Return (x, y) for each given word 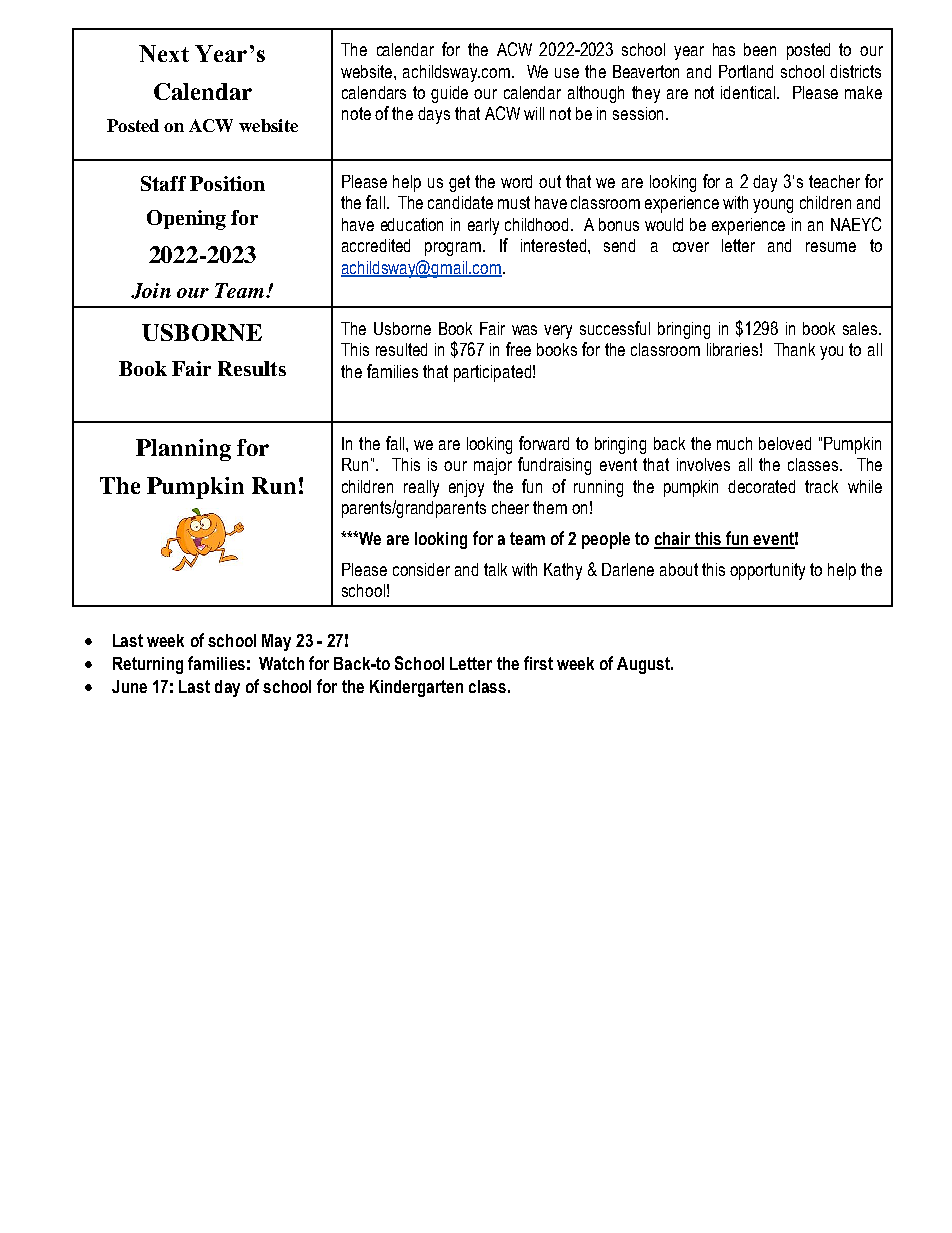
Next (164, 53)
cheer (510, 507)
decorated (761, 486)
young (773, 206)
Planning (183, 450)
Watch (281, 663)
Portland (746, 71)
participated (492, 373)
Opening (186, 220)
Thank (794, 349)
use (567, 73)
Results (252, 368)
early (483, 226)
